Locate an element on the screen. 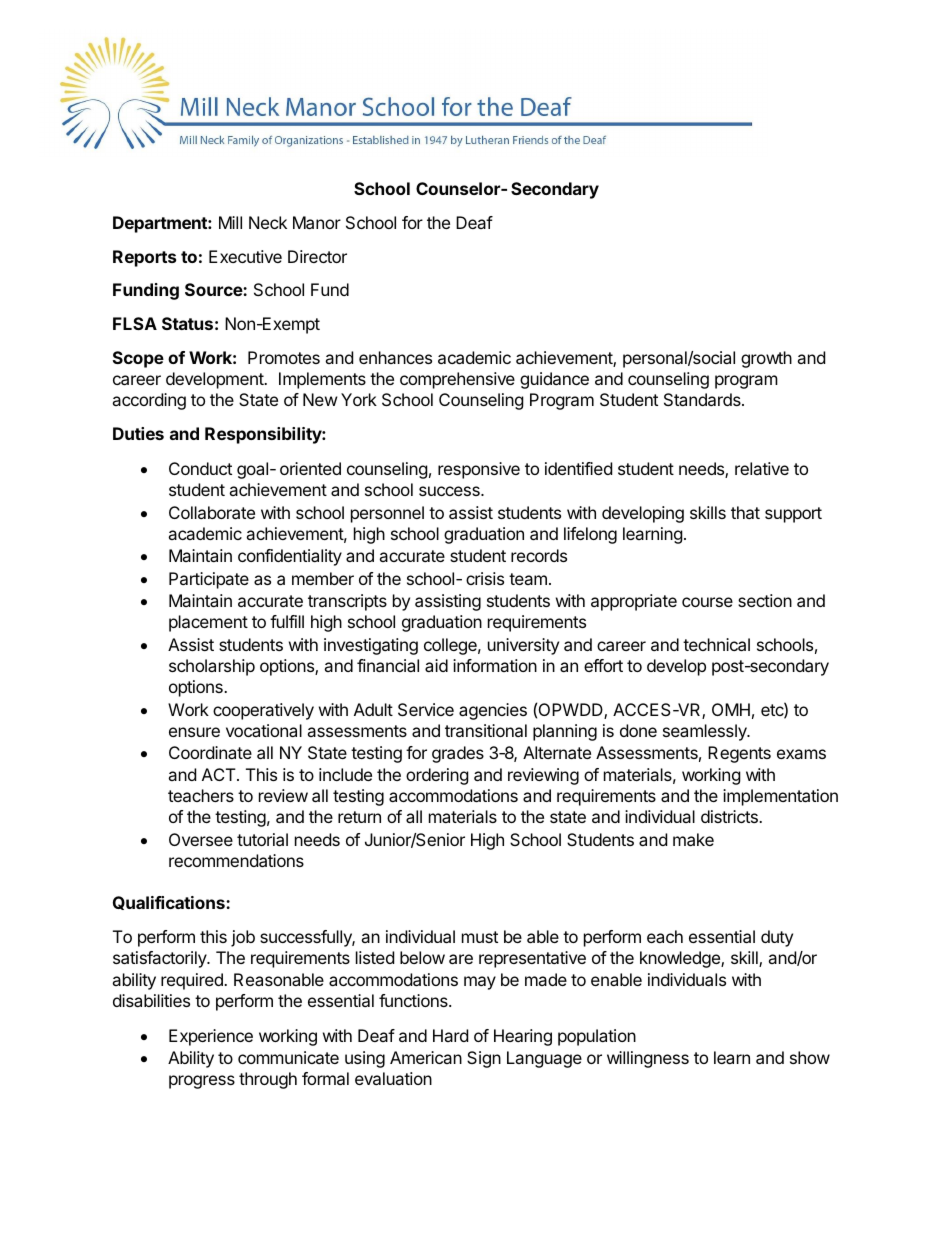 The height and width of the screenshot is (1233, 952). scholarship is located at coordinates (212, 667).
